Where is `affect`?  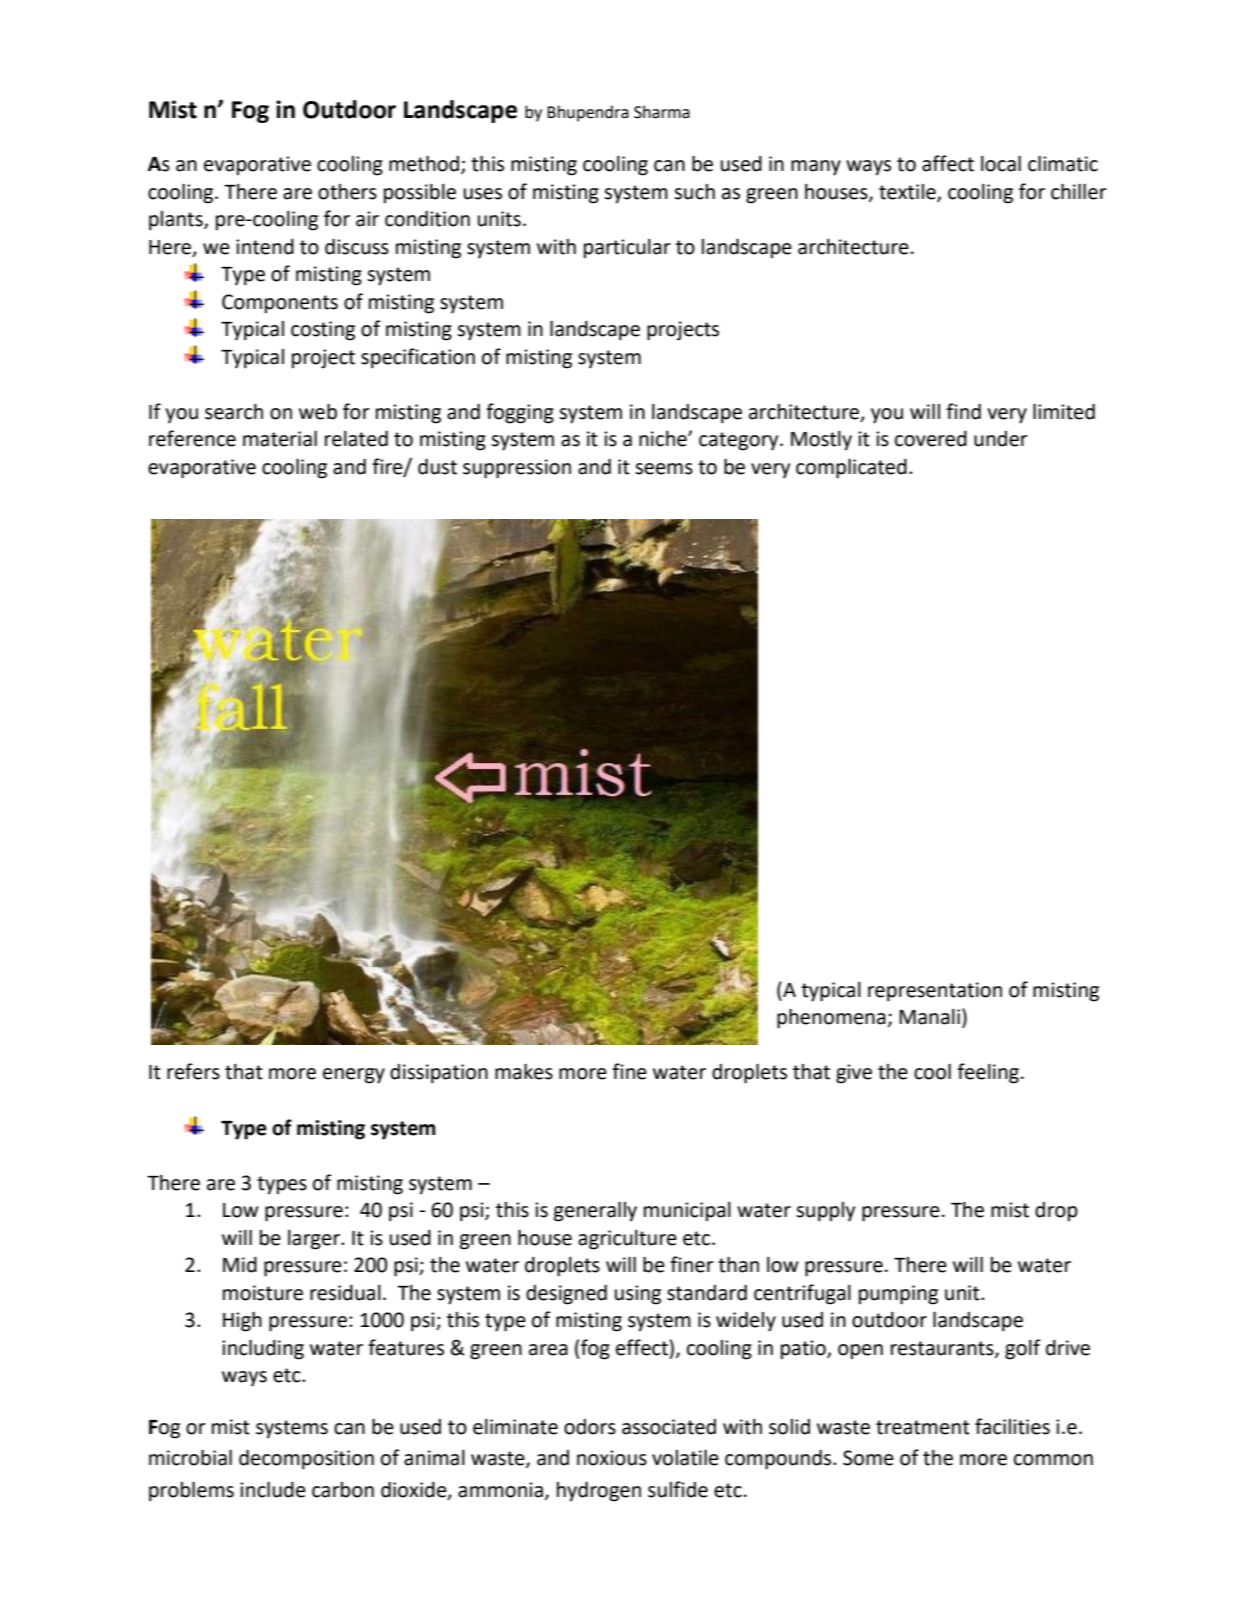
affect is located at coordinates (948, 163).
